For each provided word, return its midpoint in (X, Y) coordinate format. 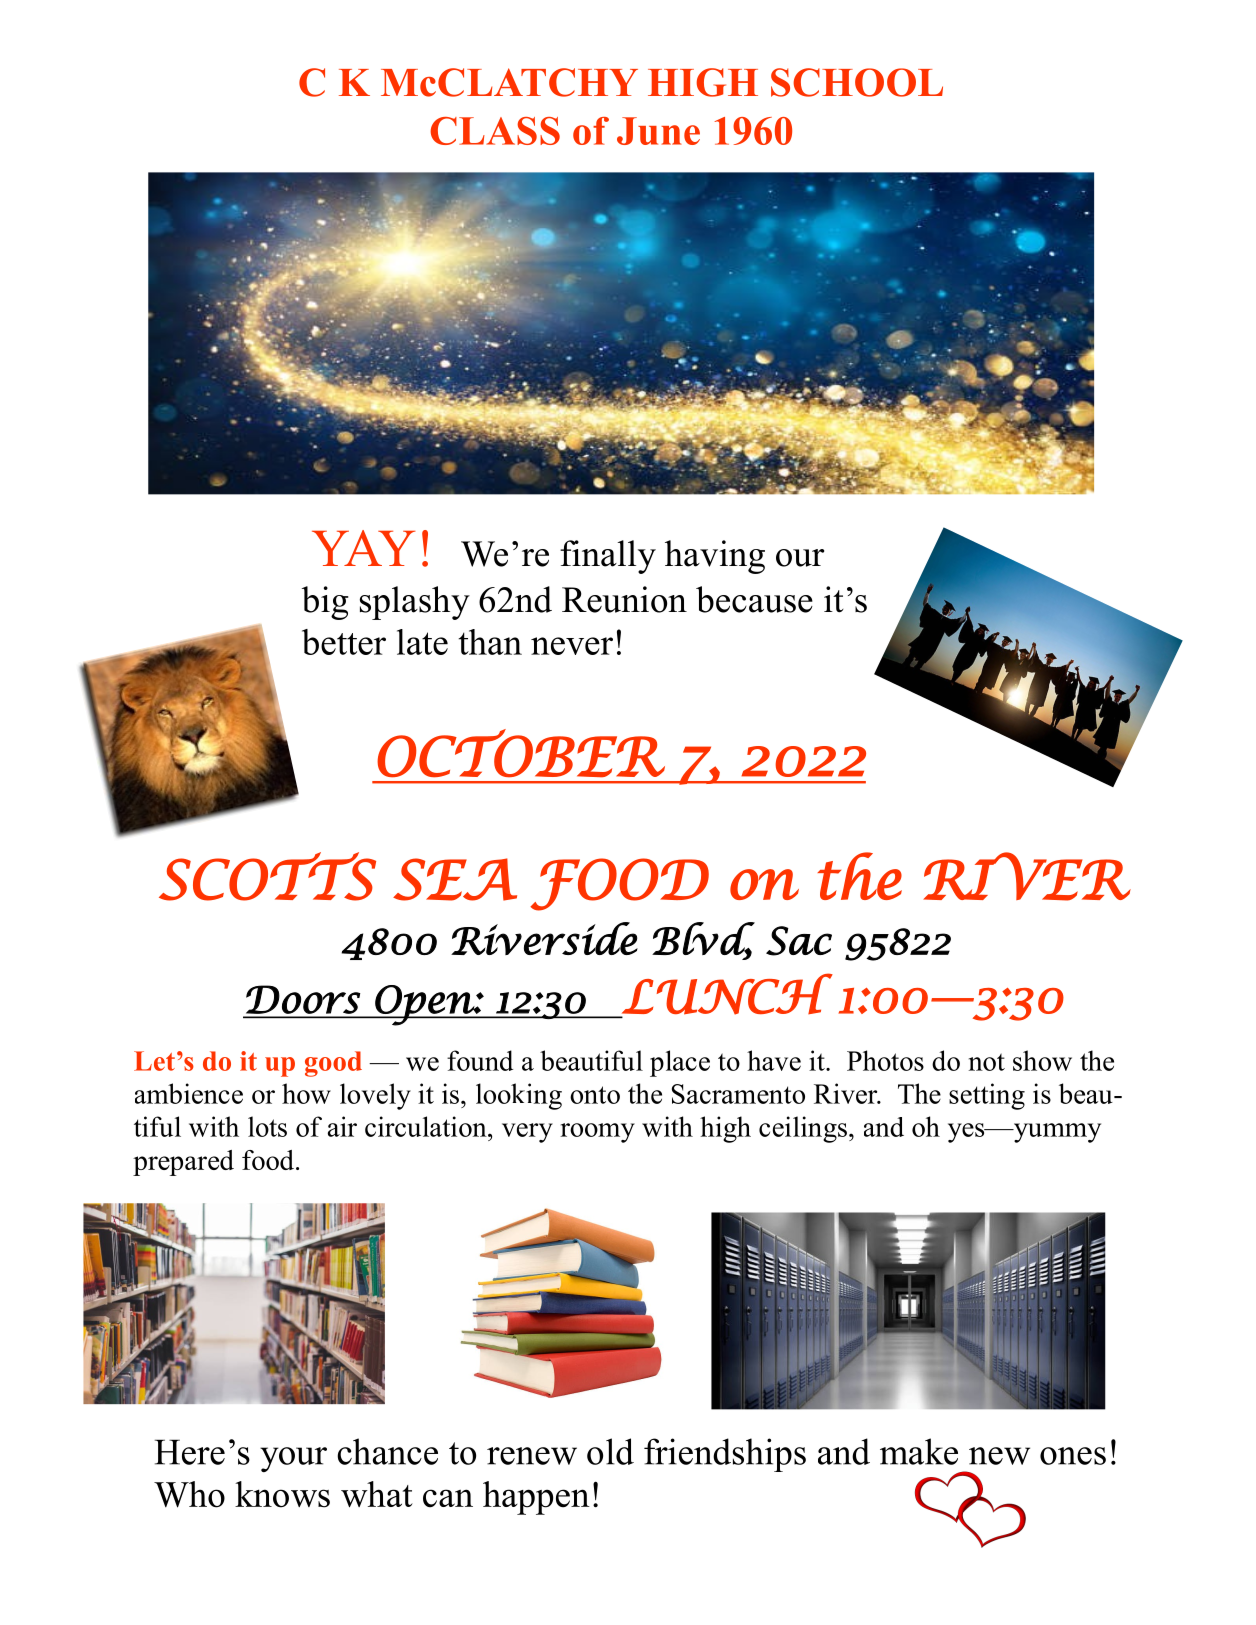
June (658, 131)
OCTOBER (521, 753)
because (754, 599)
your (293, 1459)
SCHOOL (857, 82)
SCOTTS (267, 876)
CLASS (495, 131)
